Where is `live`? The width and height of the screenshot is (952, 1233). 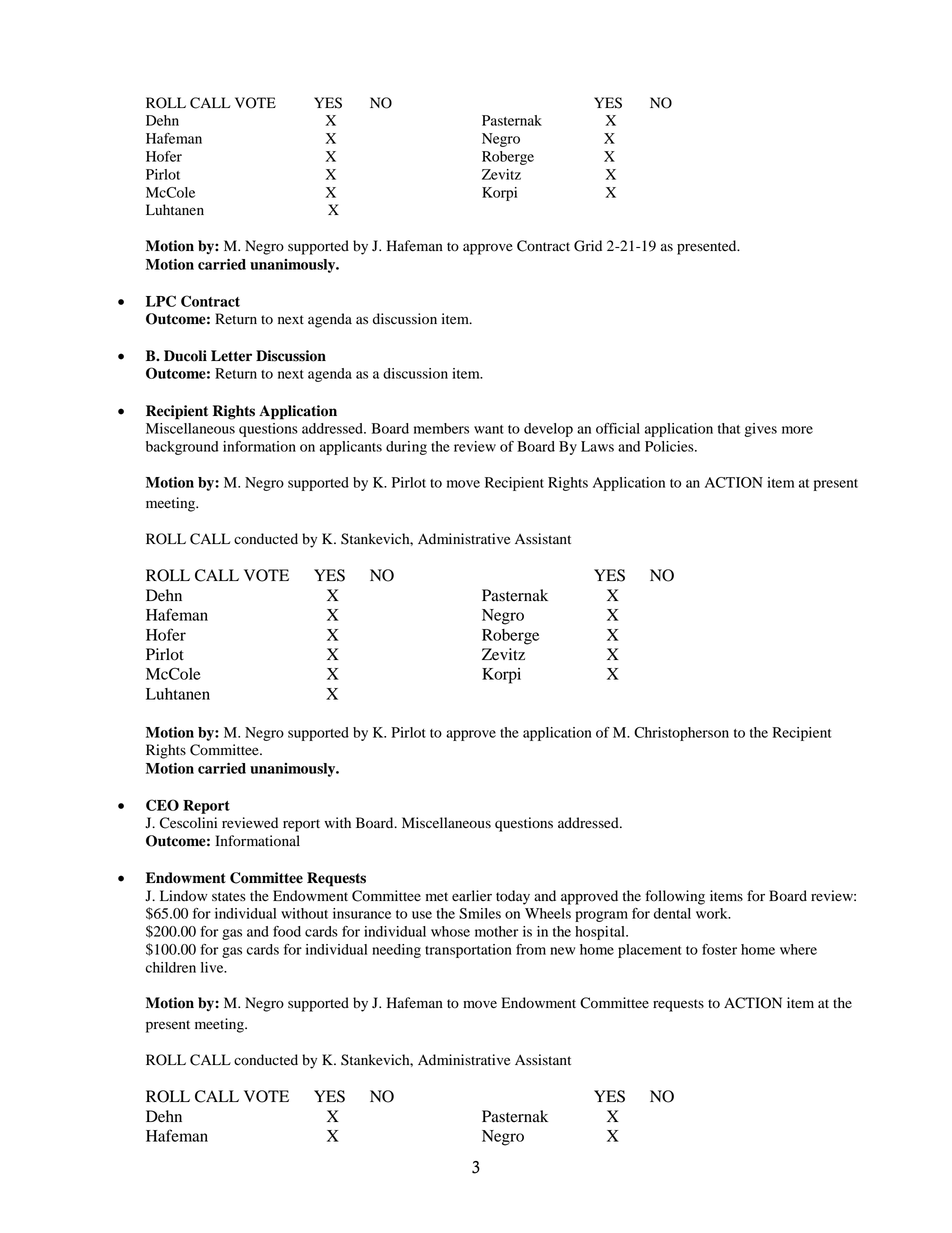 live is located at coordinates (213, 967).
